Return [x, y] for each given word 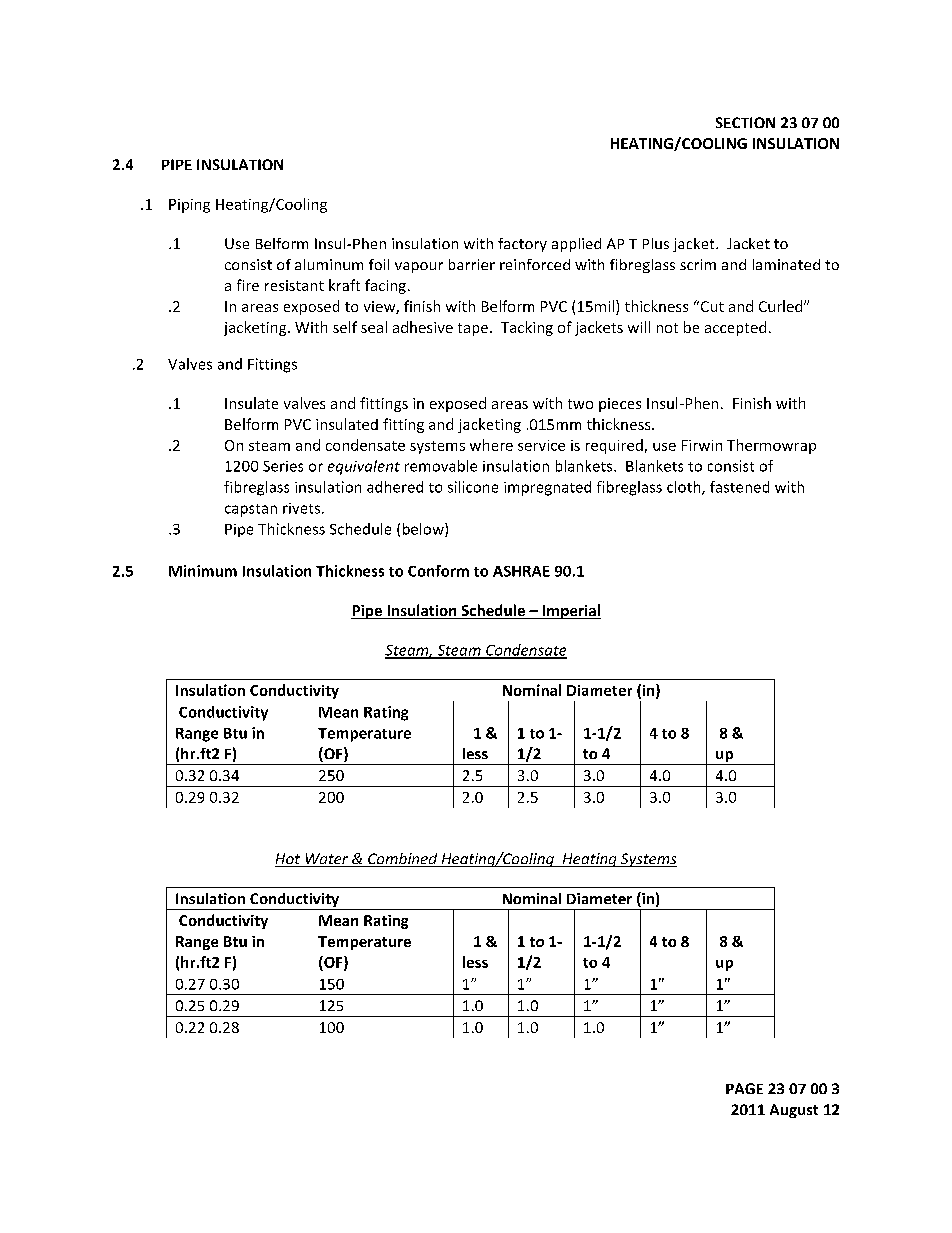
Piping [189, 206]
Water [327, 860]
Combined [403, 860]
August [794, 1111]
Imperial [570, 611]
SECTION [745, 122]
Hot [289, 860]
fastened [739, 487]
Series [283, 466]
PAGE [744, 1088]
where [491, 445]
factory [522, 245]
